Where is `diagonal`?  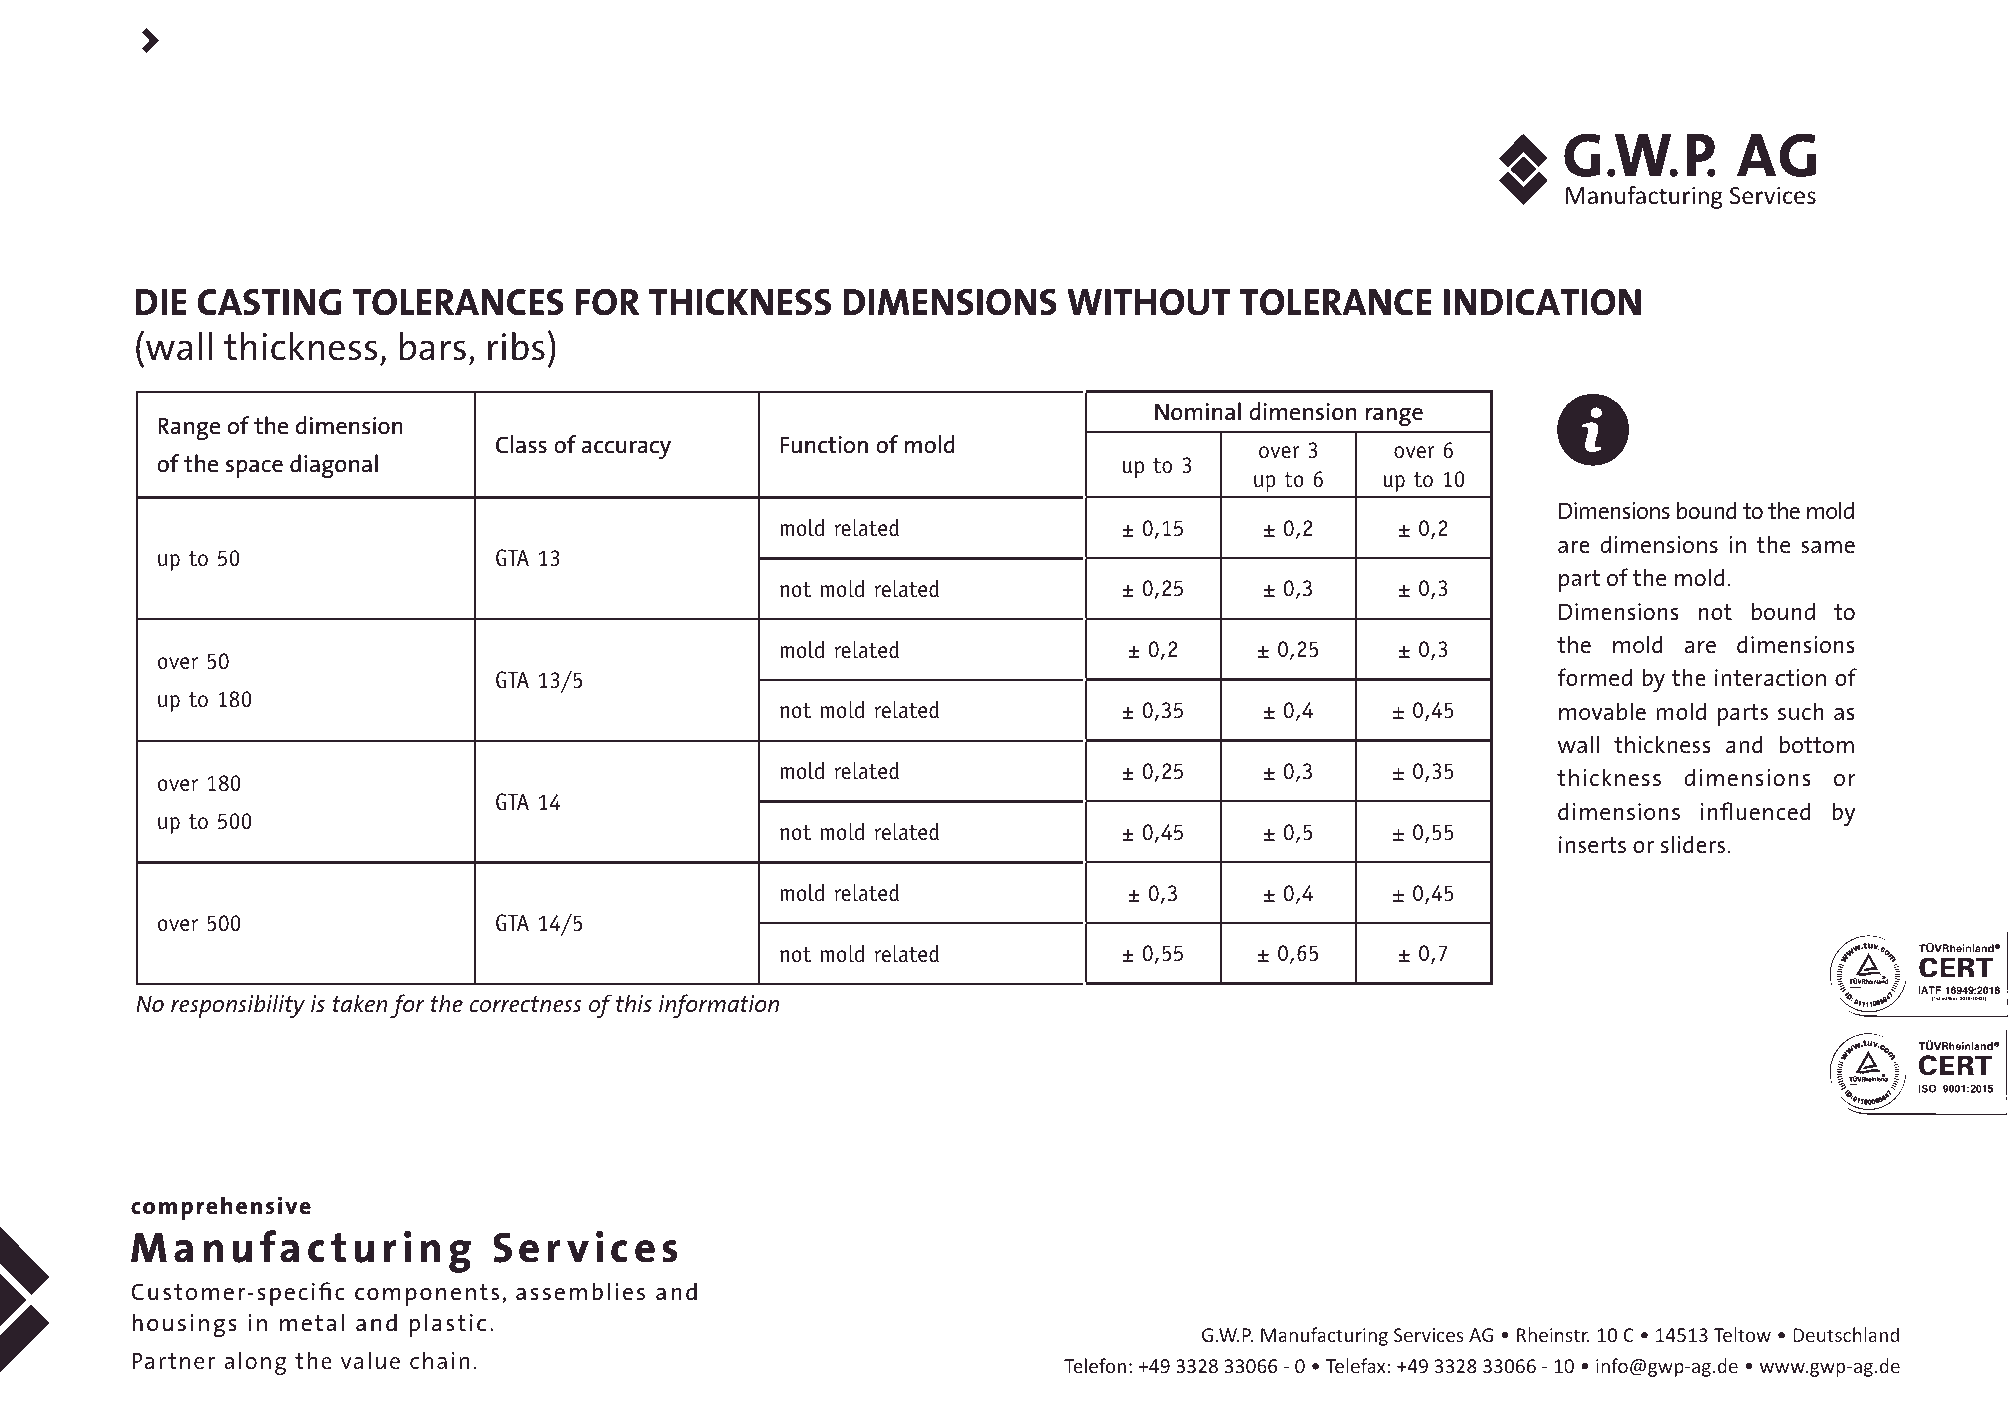
diagonal is located at coordinates (334, 466).
